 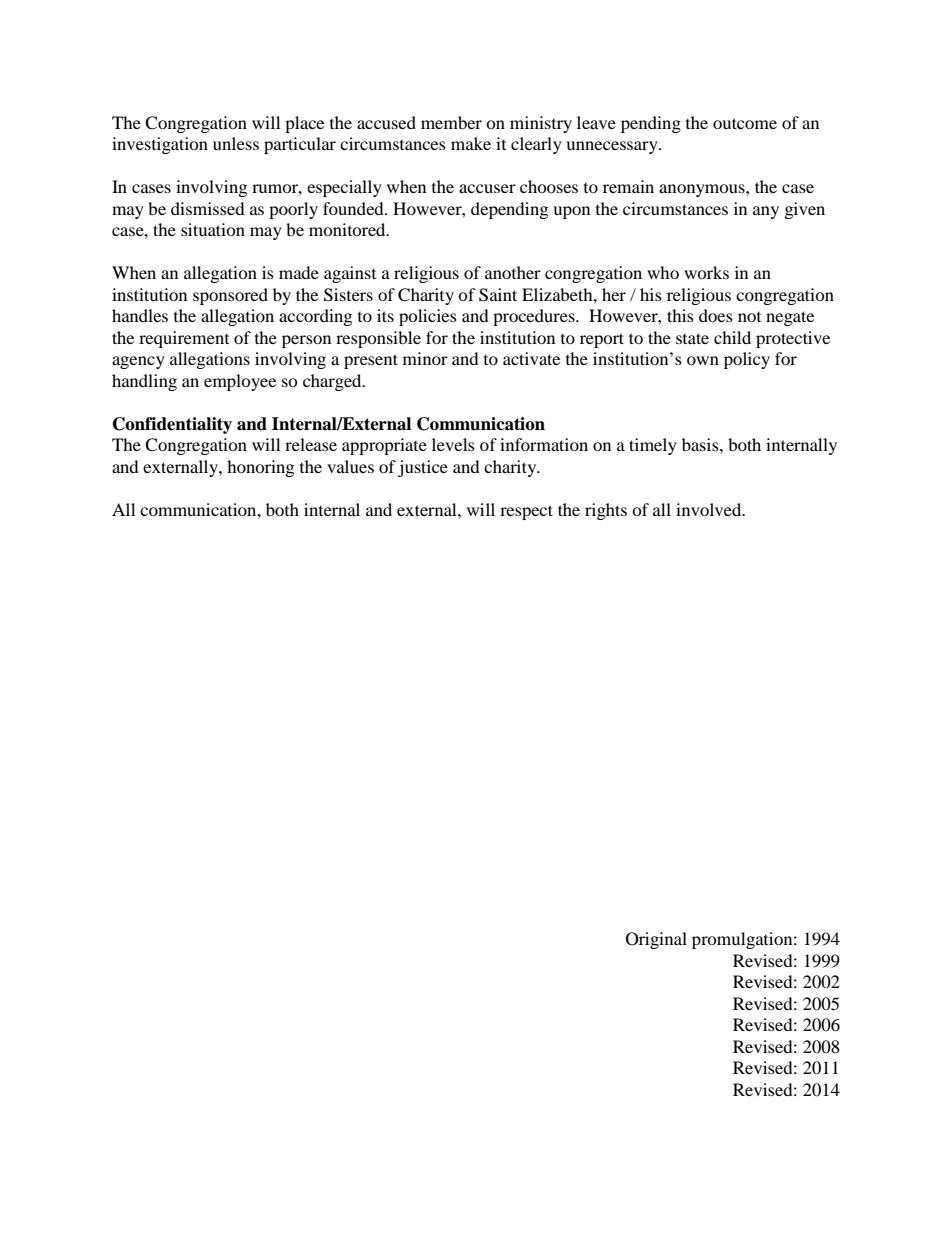 I want to click on timely, so click(x=653, y=446).
